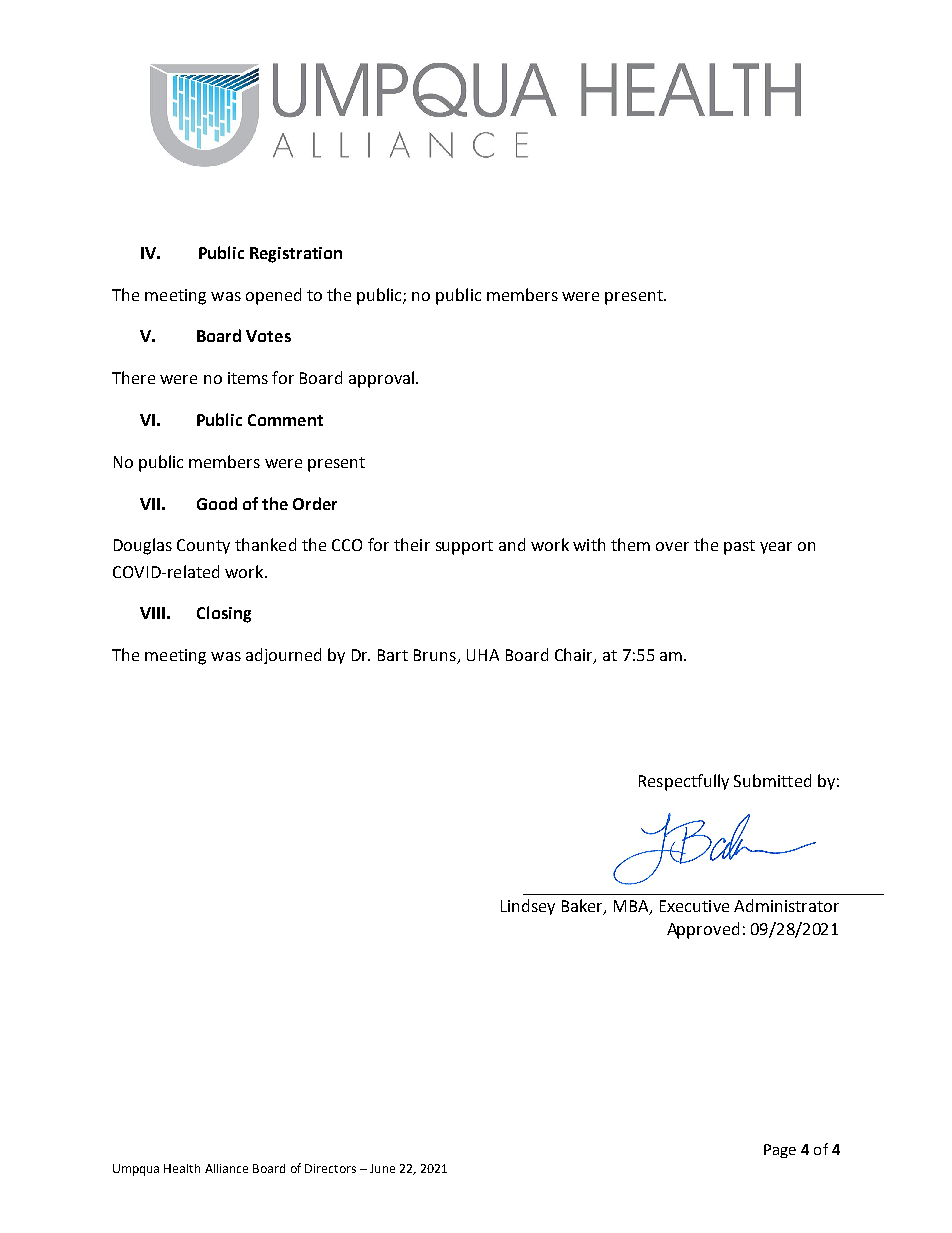 This image has width=952, height=1233. Describe the element at coordinates (528, 907) in the image. I see `Lindsey` at that location.
